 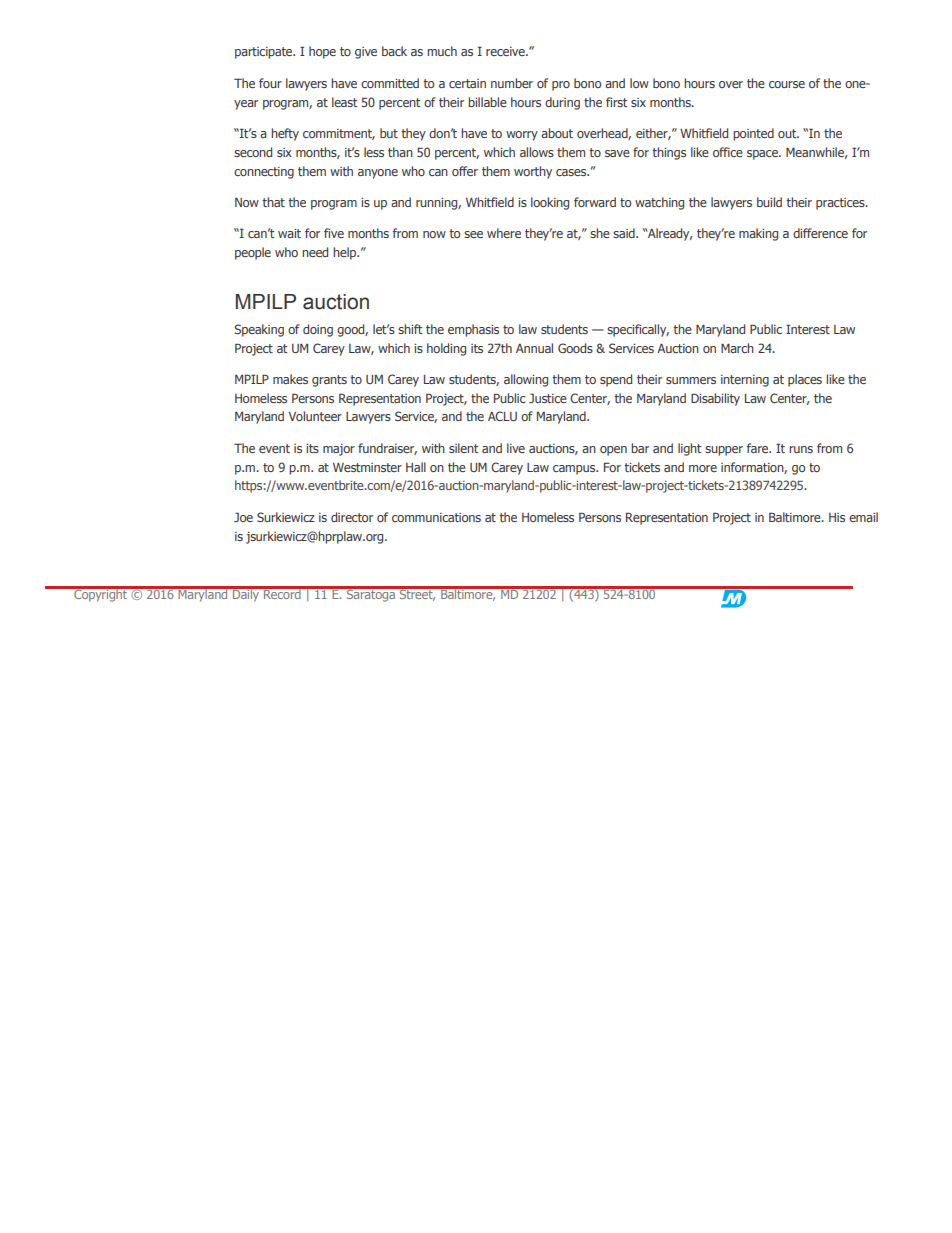 What do you see at coordinates (464, 448) in the screenshot?
I see `silent` at bounding box center [464, 448].
